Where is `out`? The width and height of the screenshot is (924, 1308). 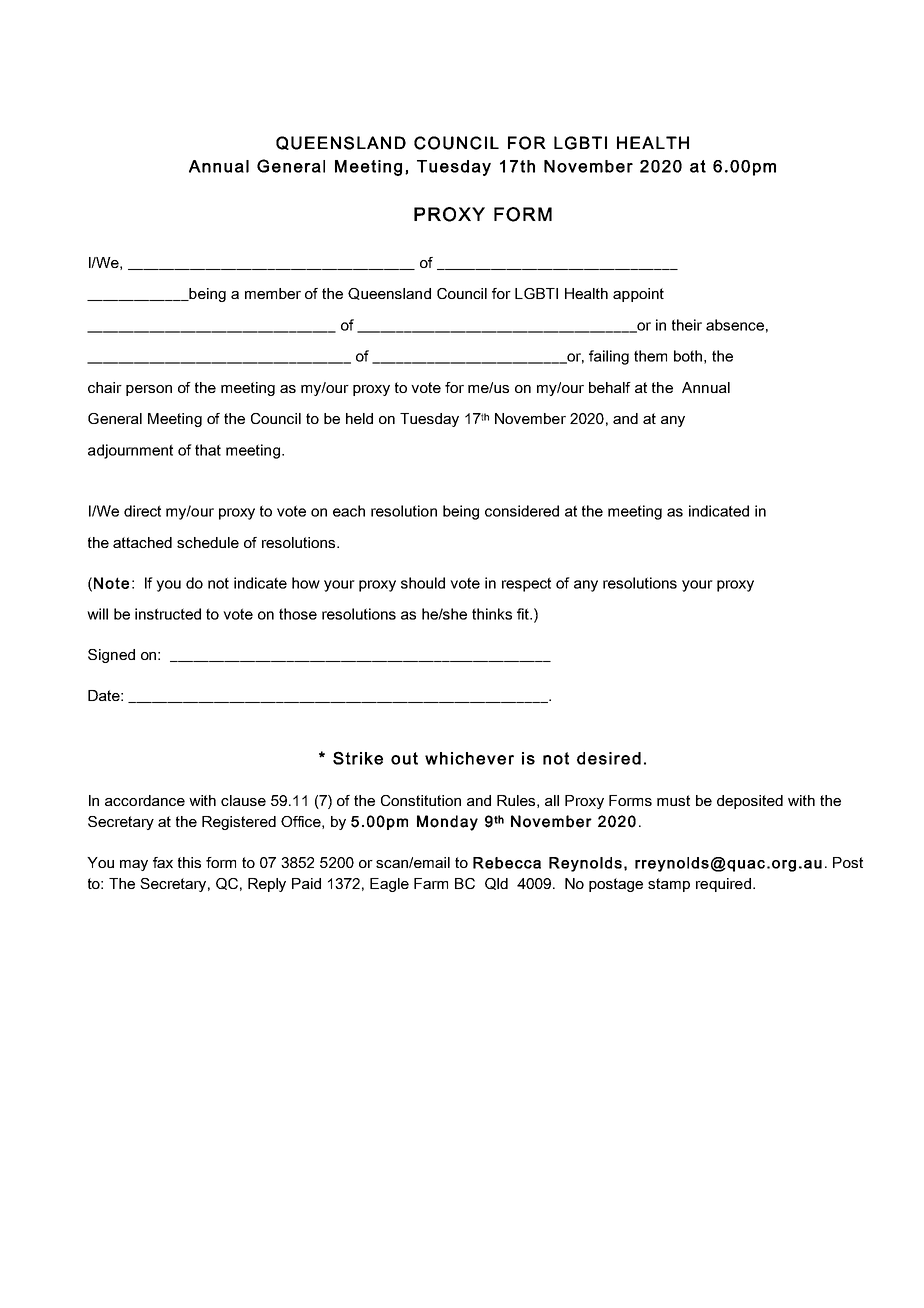 out is located at coordinates (404, 758).
